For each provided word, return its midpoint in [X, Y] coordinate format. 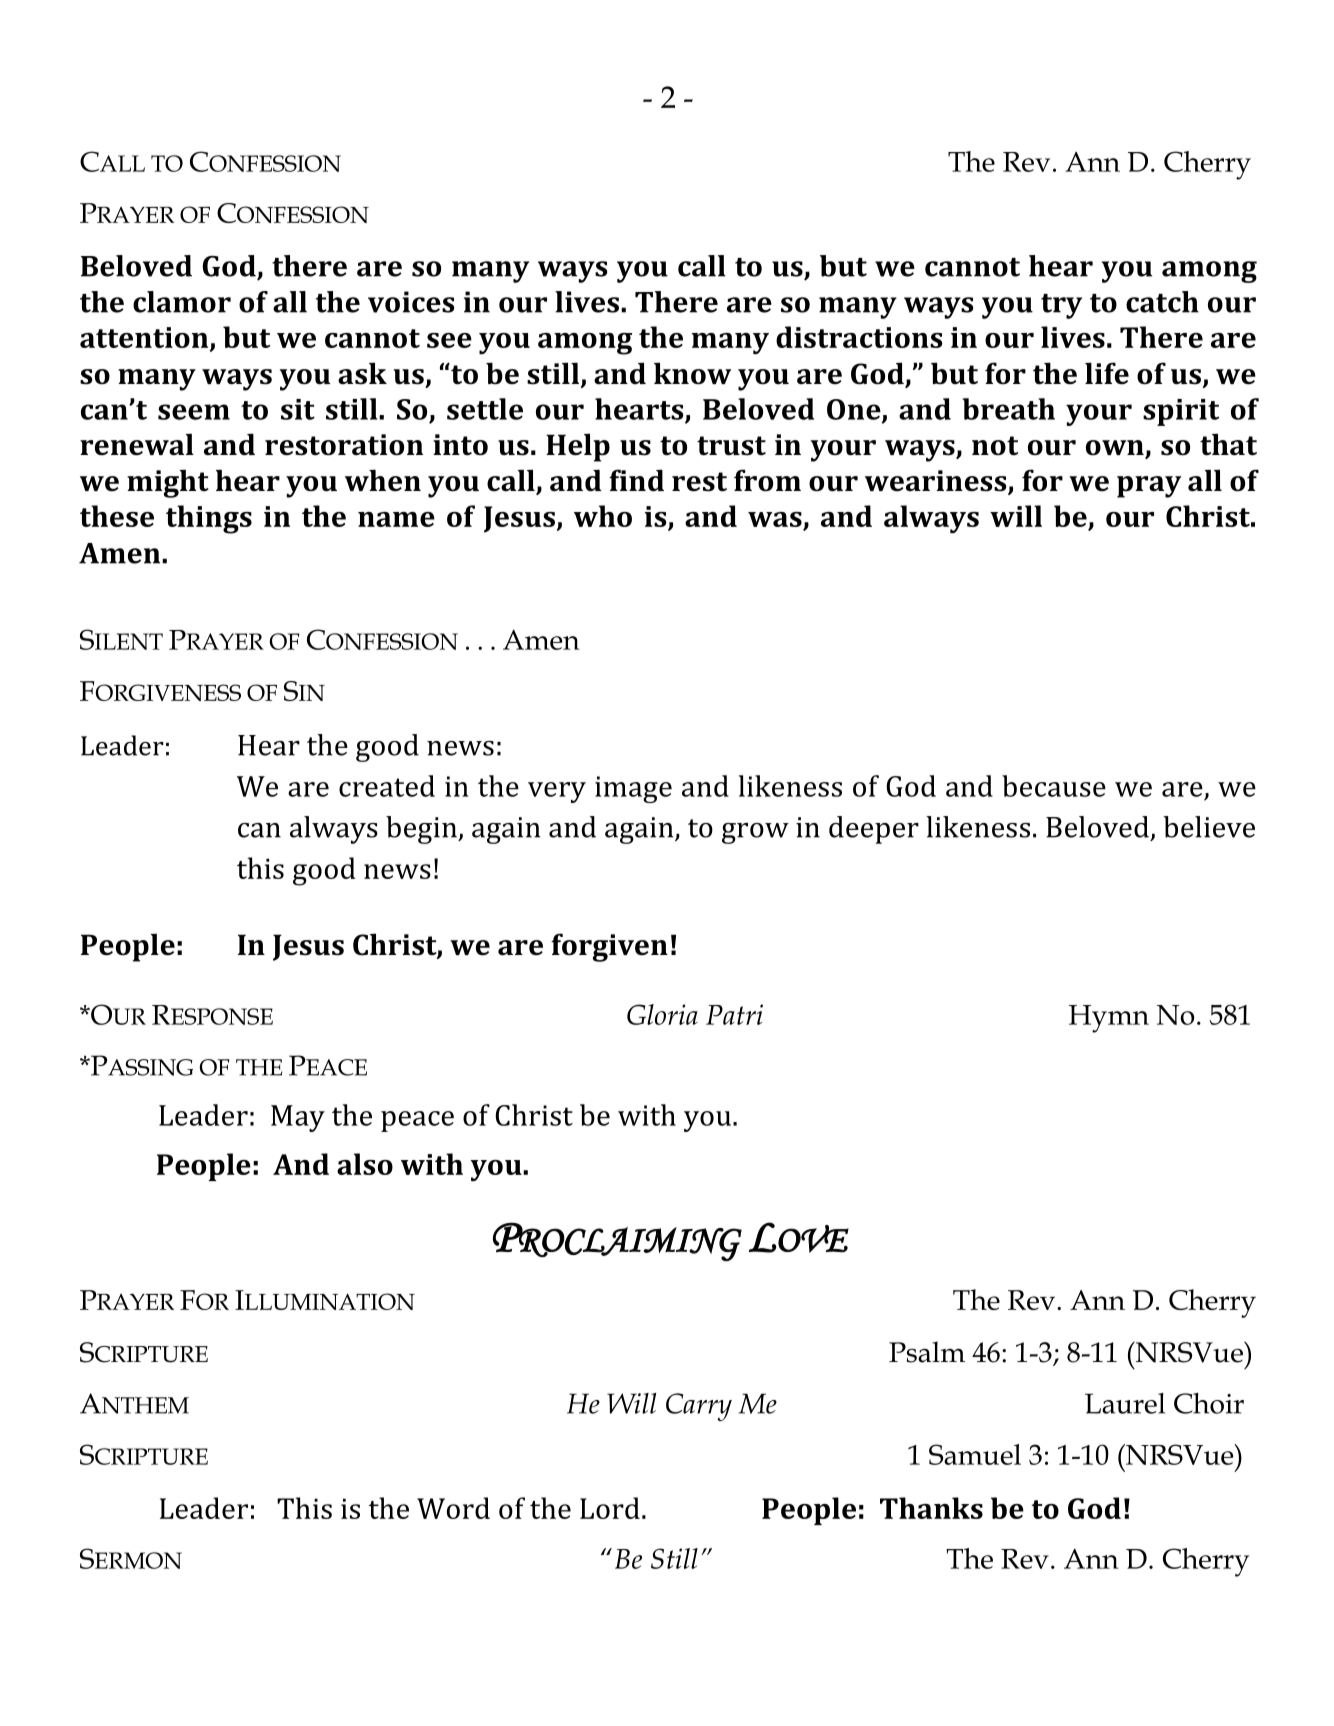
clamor [182, 302]
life [1107, 373]
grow [755, 833]
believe [1209, 827]
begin [422, 830]
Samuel [975, 1454]
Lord [610, 1508]
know [692, 373]
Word [453, 1508]
